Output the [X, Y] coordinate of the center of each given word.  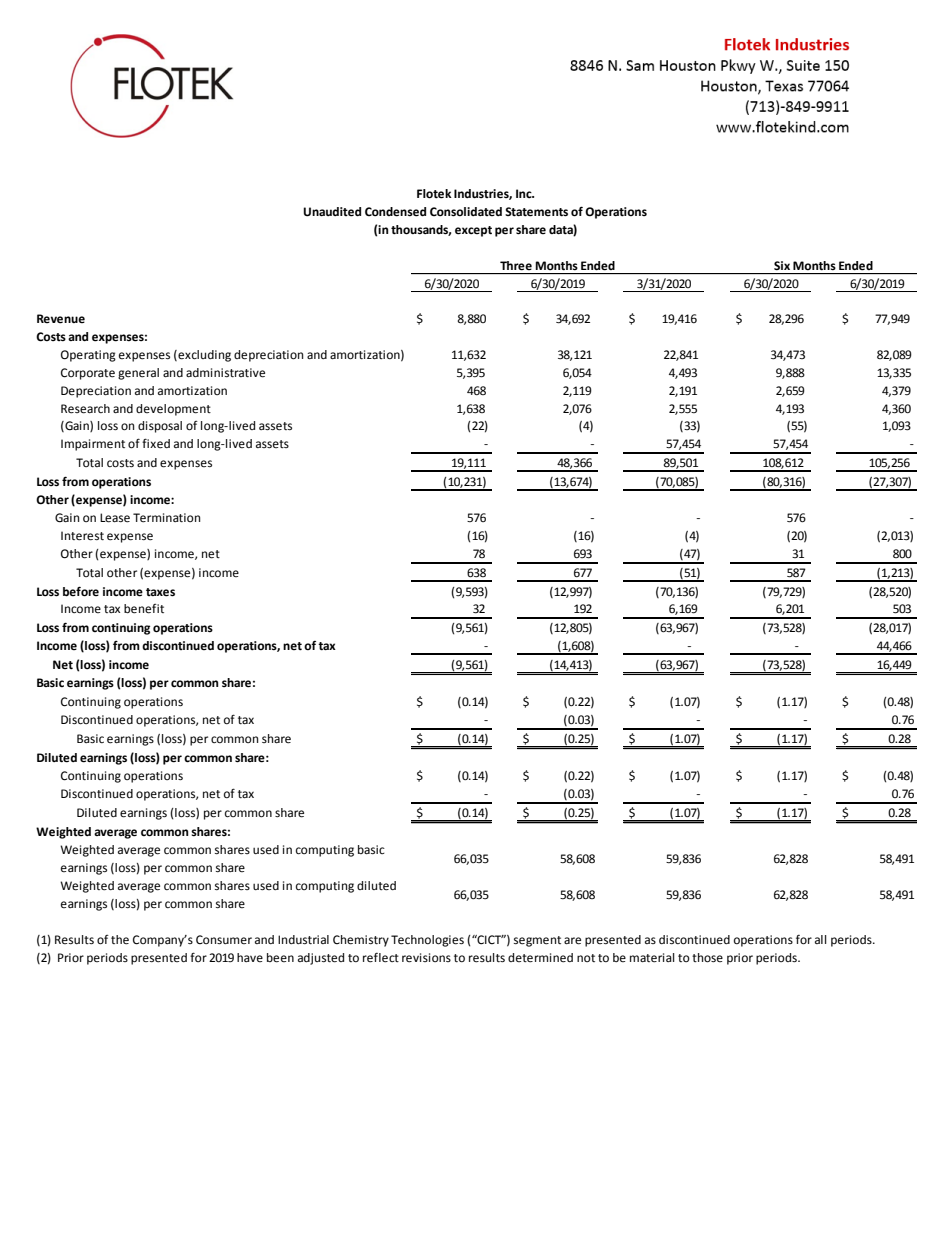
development [173, 410]
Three [516, 266]
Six [782, 265]
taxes [160, 592]
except [473, 231]
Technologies [427, 941]
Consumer [224, 939]
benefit [144, 609]
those [707, 958]
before [81, 591]
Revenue [61, 319]
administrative [225, 373]
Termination [166, 518]
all [821, 939]
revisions [426, 958]
